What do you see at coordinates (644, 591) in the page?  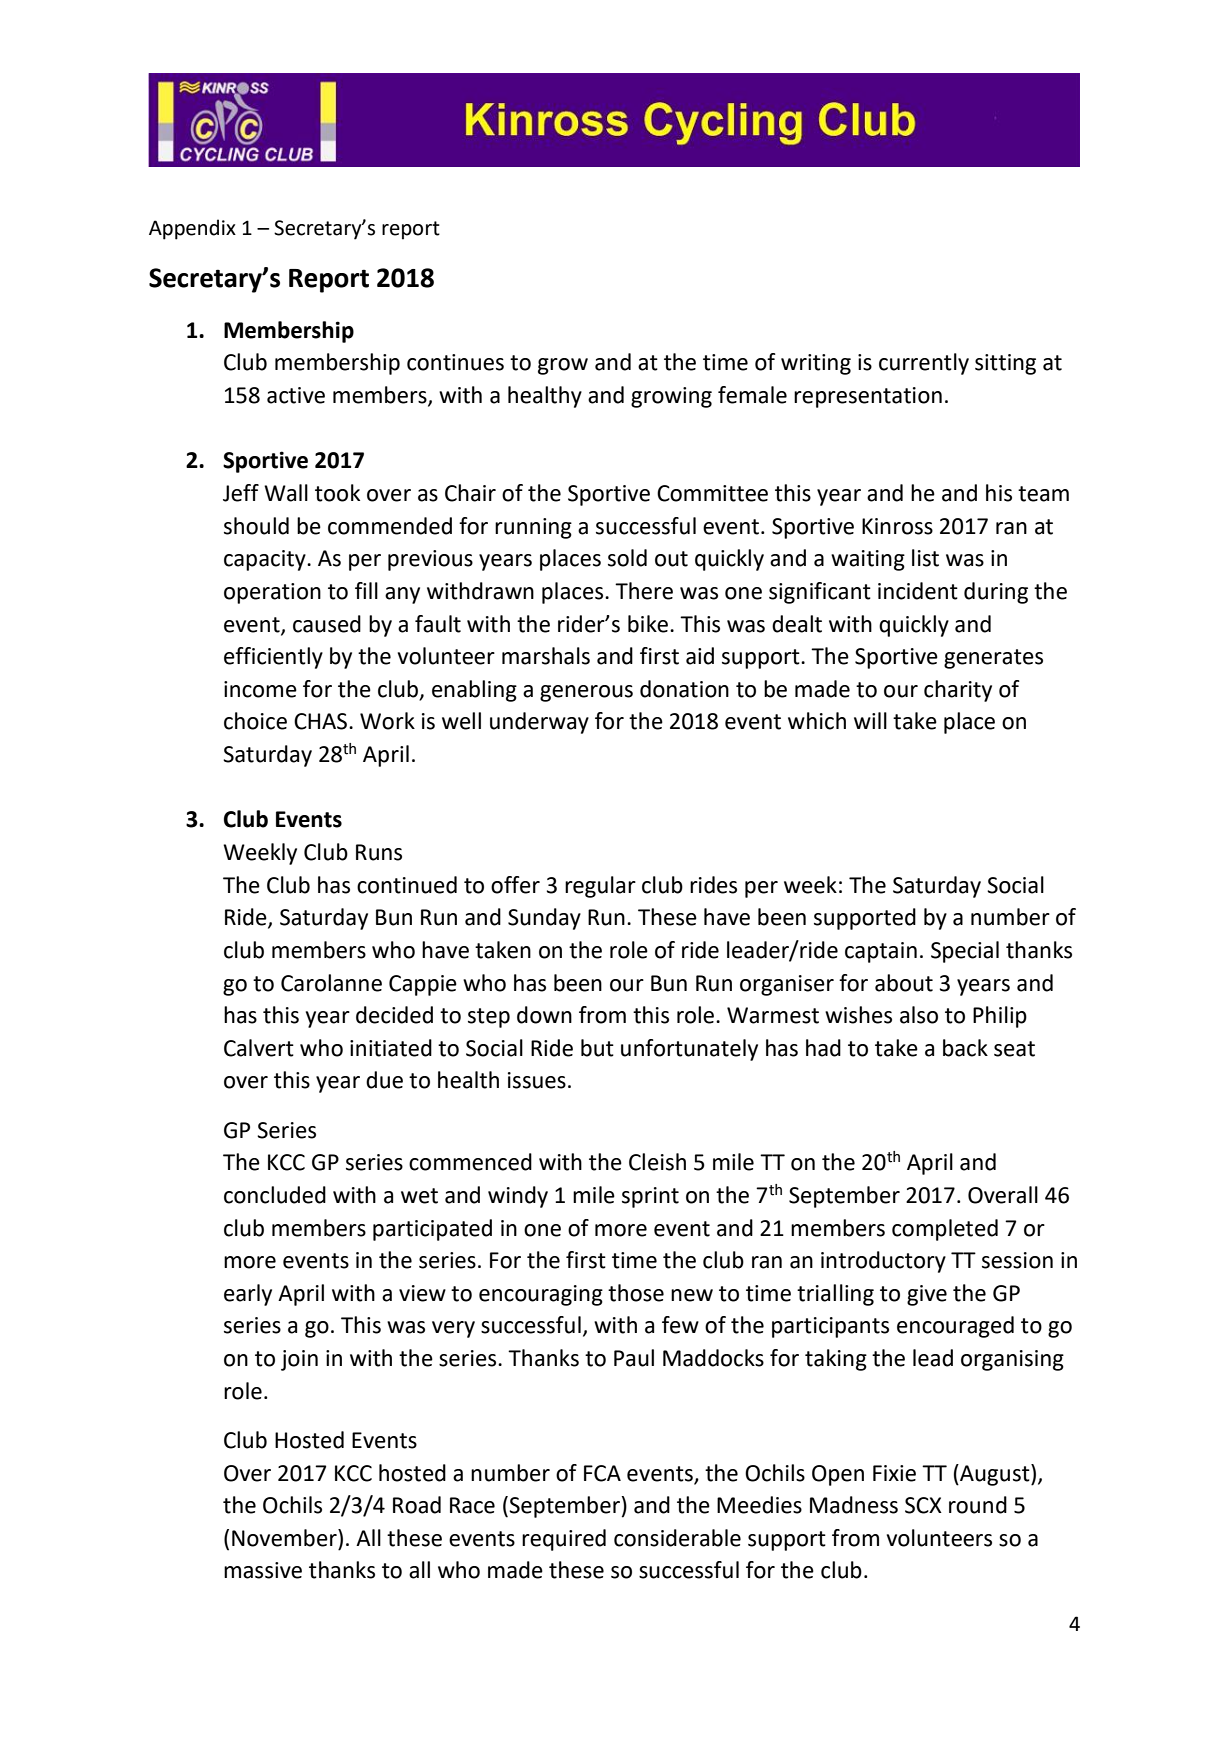 I see `There` at bounding box center [644, 591].
